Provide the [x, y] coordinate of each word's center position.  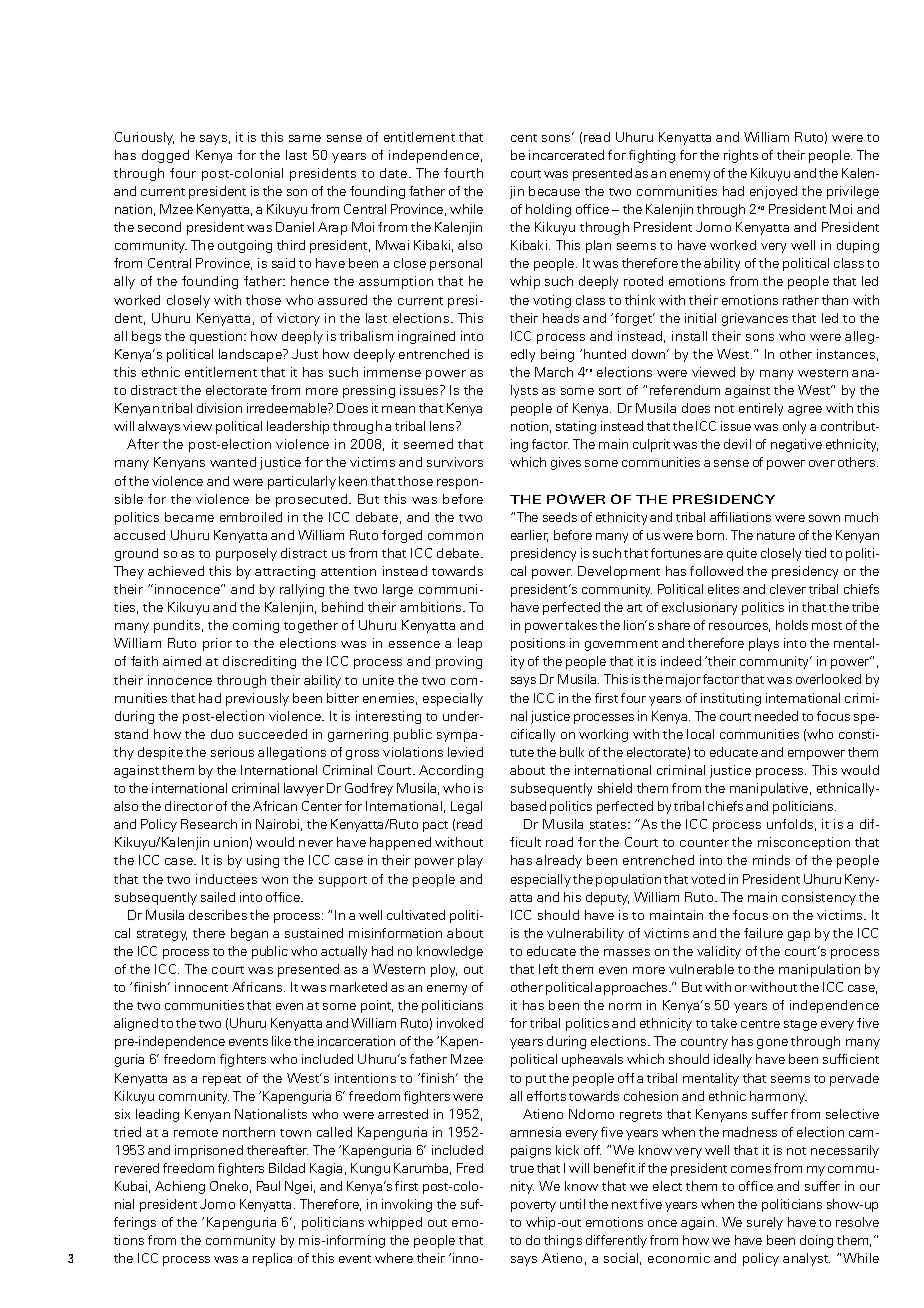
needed [776, 716]
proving [459, 662]
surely [765, 1223]
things [563, 1241]
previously [257, 699]
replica [272, 1259]
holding [548, 210]
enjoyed [773, 192]
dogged [165, 156]
